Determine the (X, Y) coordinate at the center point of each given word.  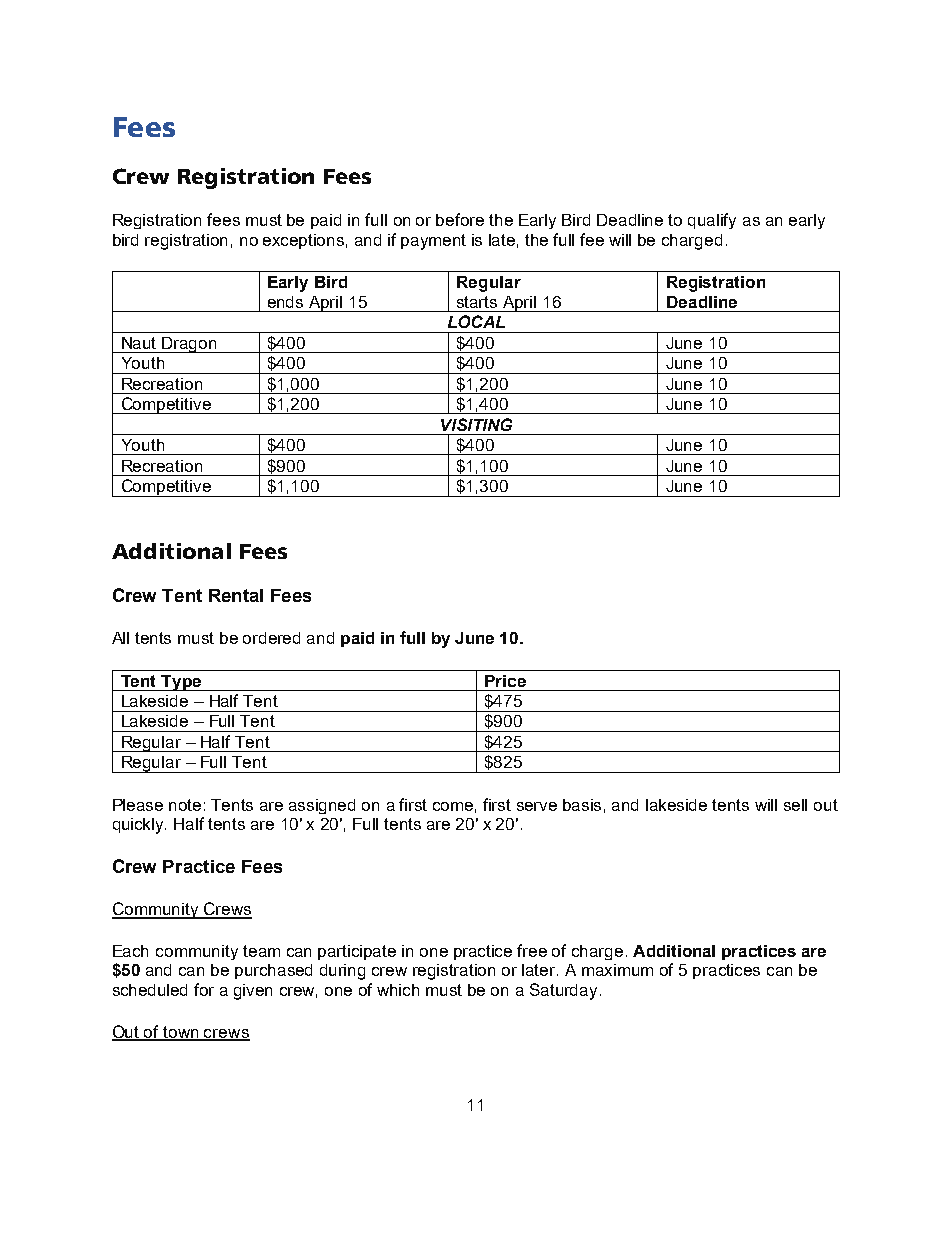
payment (433, 242)
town (181, 1033)
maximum (617, 970)
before (460, 219)
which (398, 990)
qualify (712, 221)
